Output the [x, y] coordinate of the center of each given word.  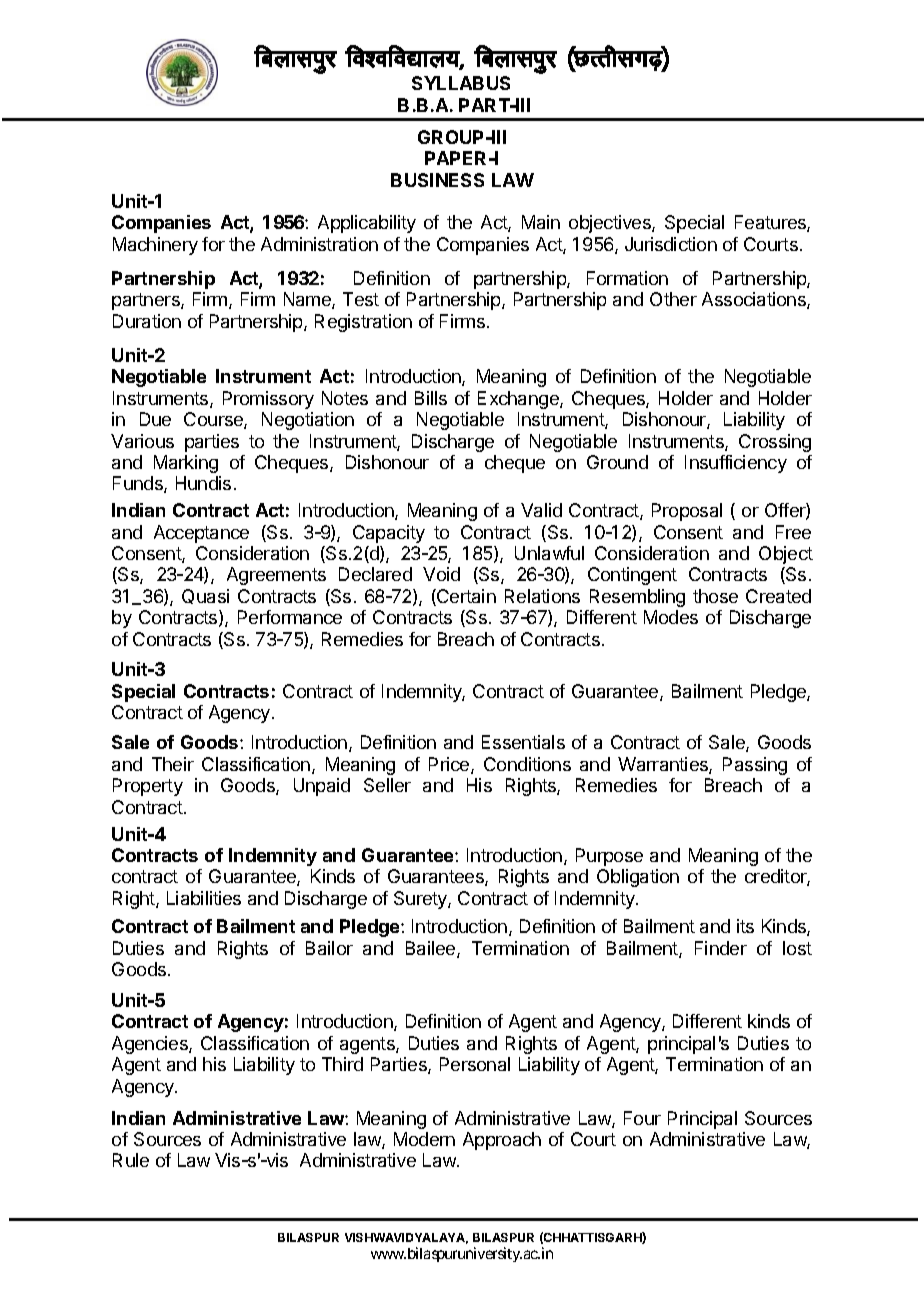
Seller [387, 785]
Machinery [155, 246]
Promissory [268, 400]
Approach [502, 1141]
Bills [431, 398]
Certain [465, 597]
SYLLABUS [461, 83]
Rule [131, 1160]
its [745, 926]
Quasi [205, 596]
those [715, 596]
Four [642, 1118]
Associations [755, 300]
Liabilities [204, 898]
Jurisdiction [671, 244]
